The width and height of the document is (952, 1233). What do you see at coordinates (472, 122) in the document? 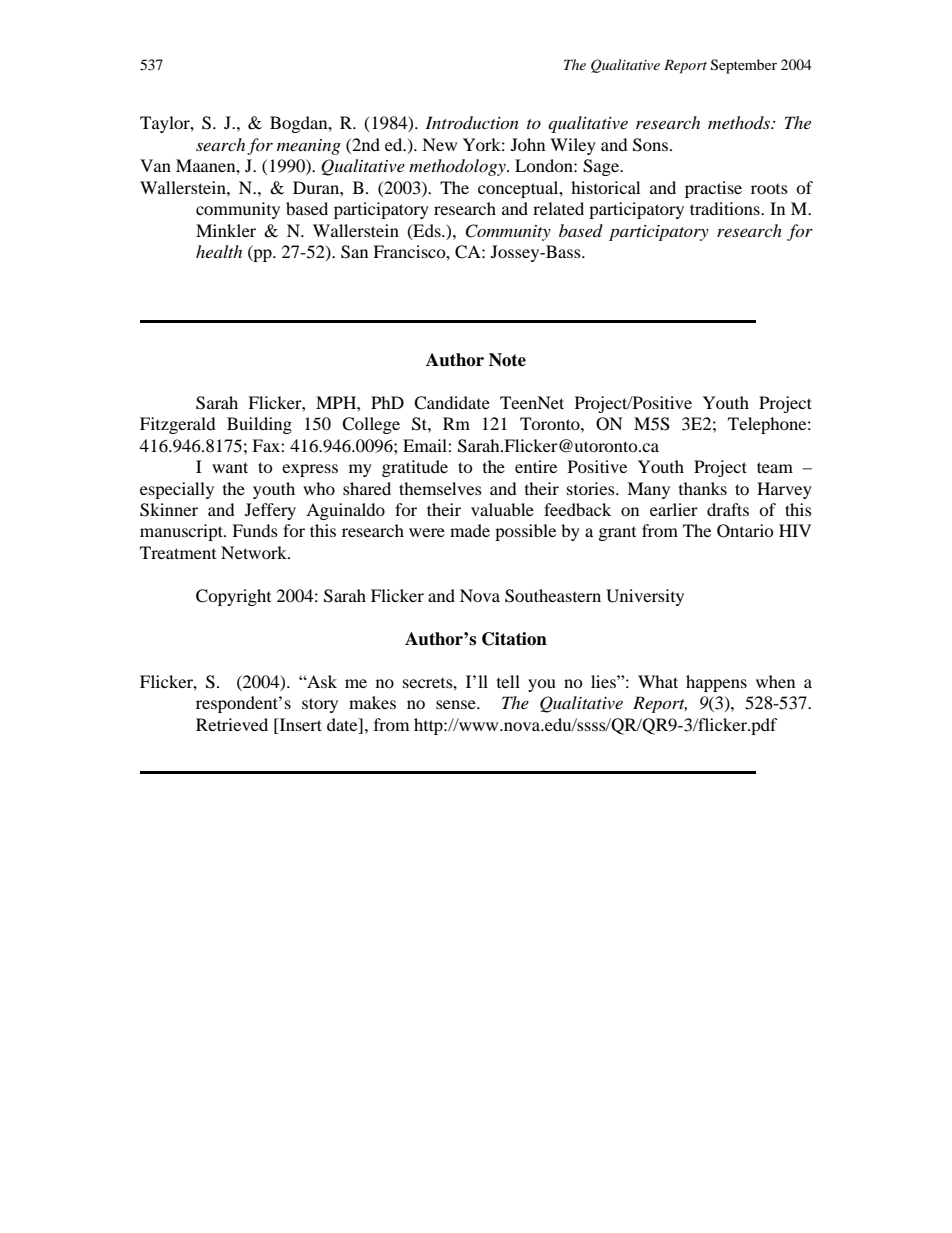
I see `Introduction` at bounding box center [472, 122].
